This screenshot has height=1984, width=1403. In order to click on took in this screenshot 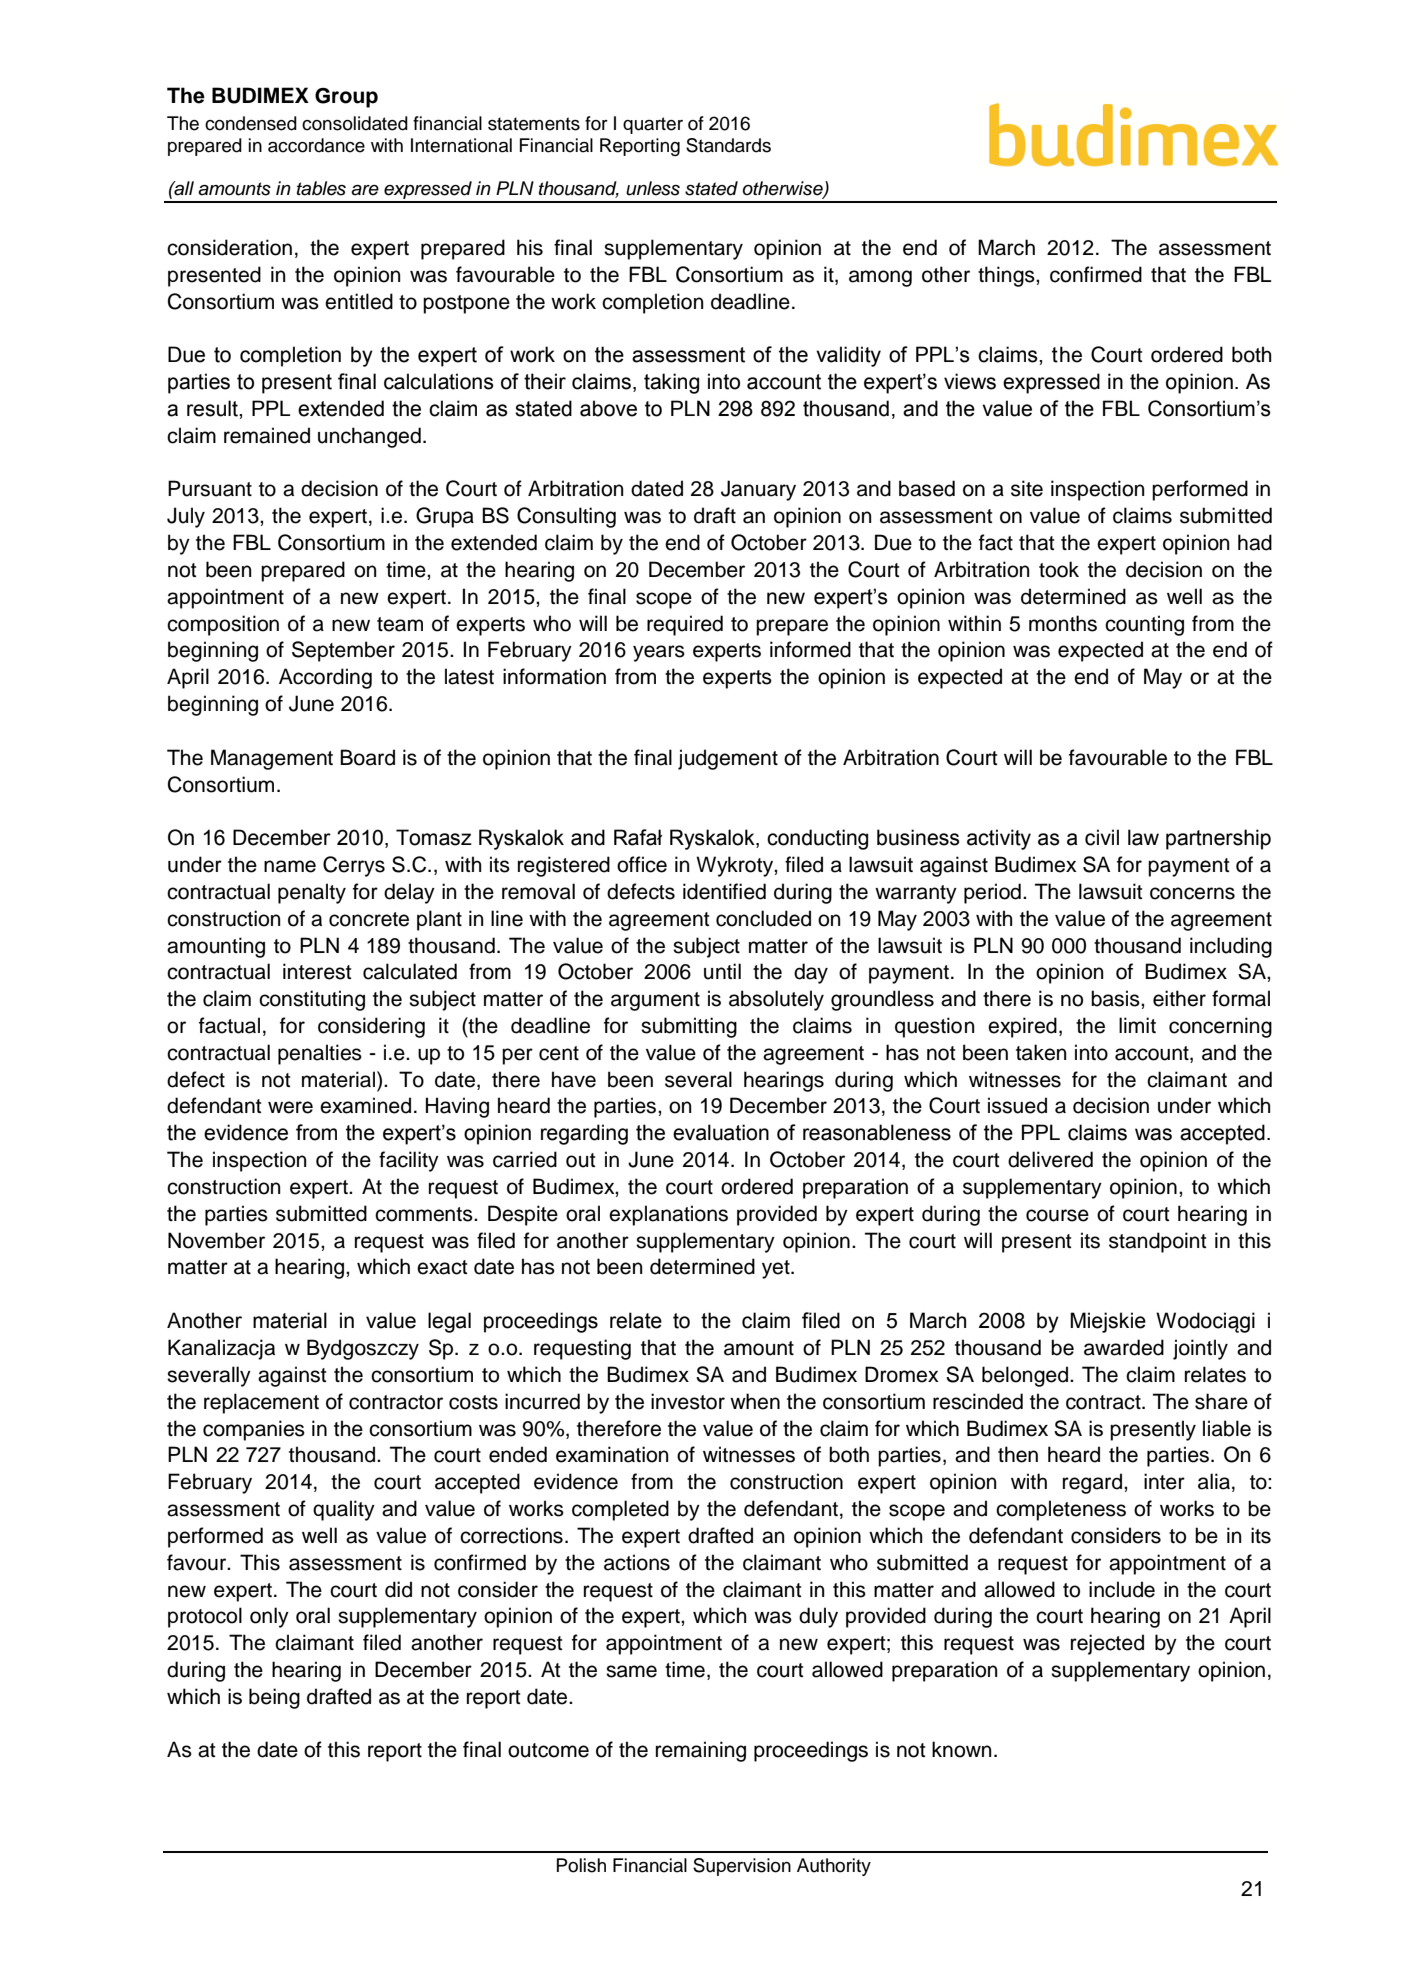, I will do `click(1059, 569)`.
